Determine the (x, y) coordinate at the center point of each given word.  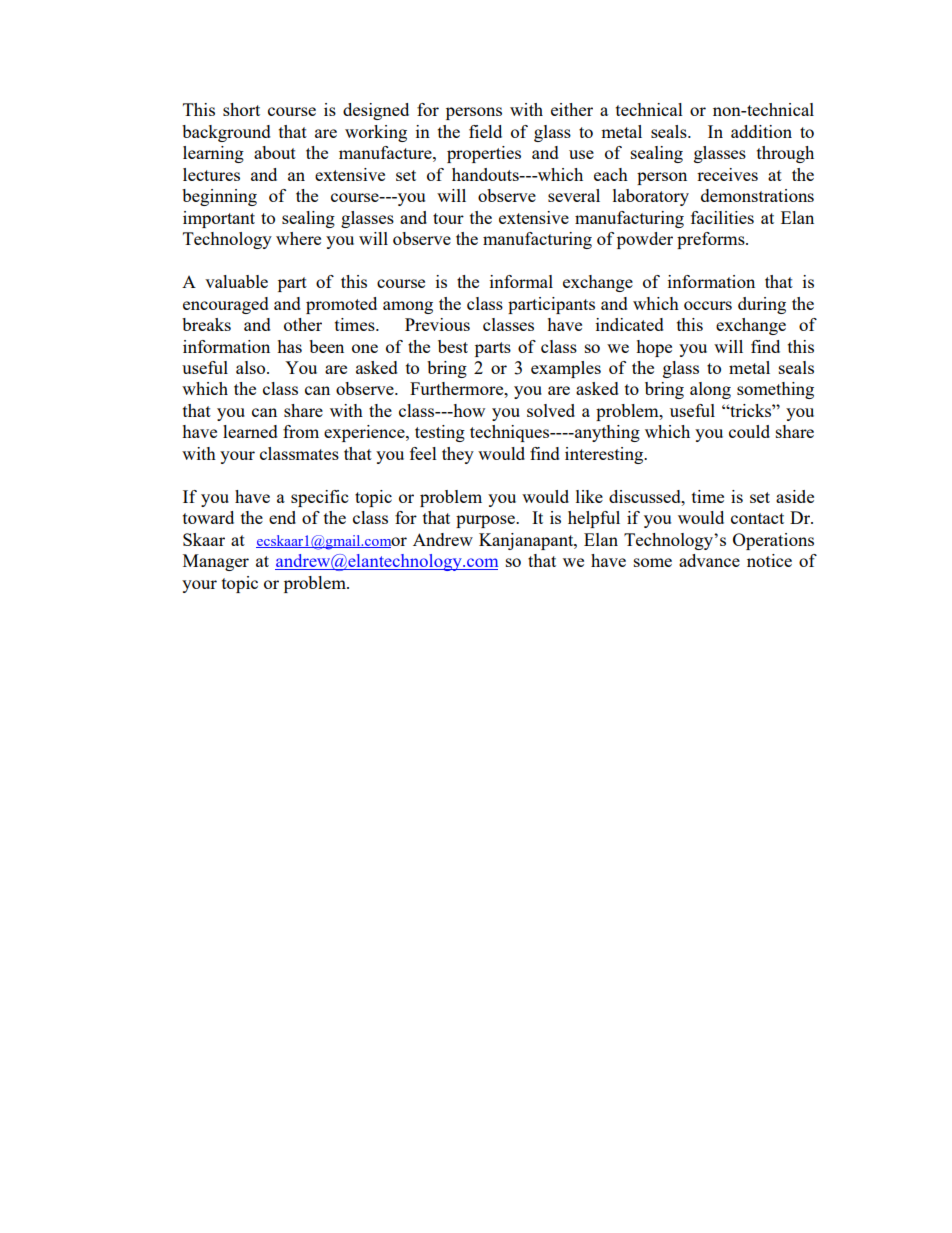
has (289, 346)
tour (448, 218)
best (453, 346)
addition (761, 131)
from (301, 431)
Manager (216, 562)
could (749, 431)
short (241, 109)
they (458, 455)
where (298, 238)
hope (654, 348)
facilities (722, 217)
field (485, 131)
